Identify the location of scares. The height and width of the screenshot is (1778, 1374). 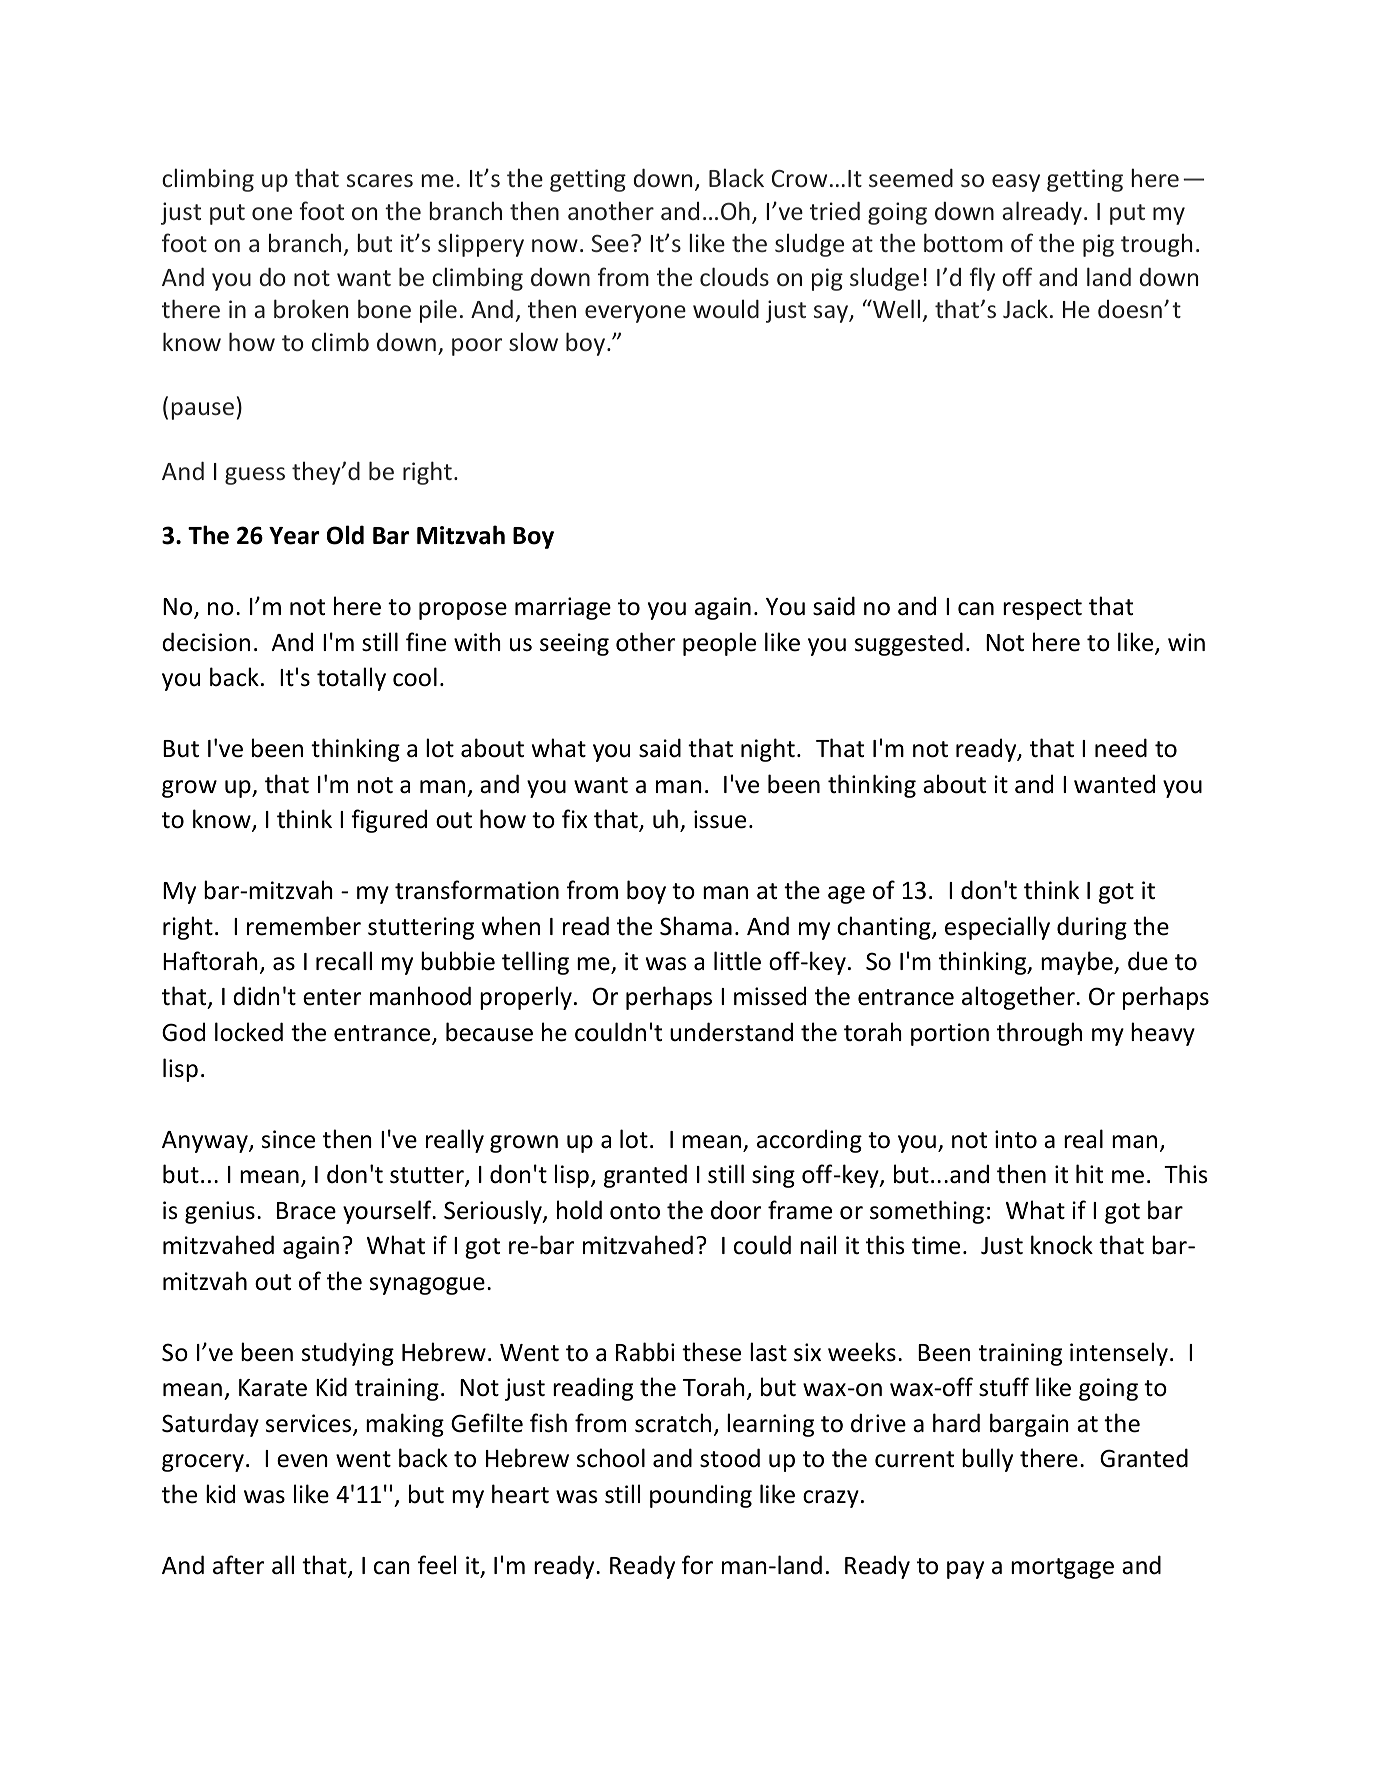
(380, 180).
